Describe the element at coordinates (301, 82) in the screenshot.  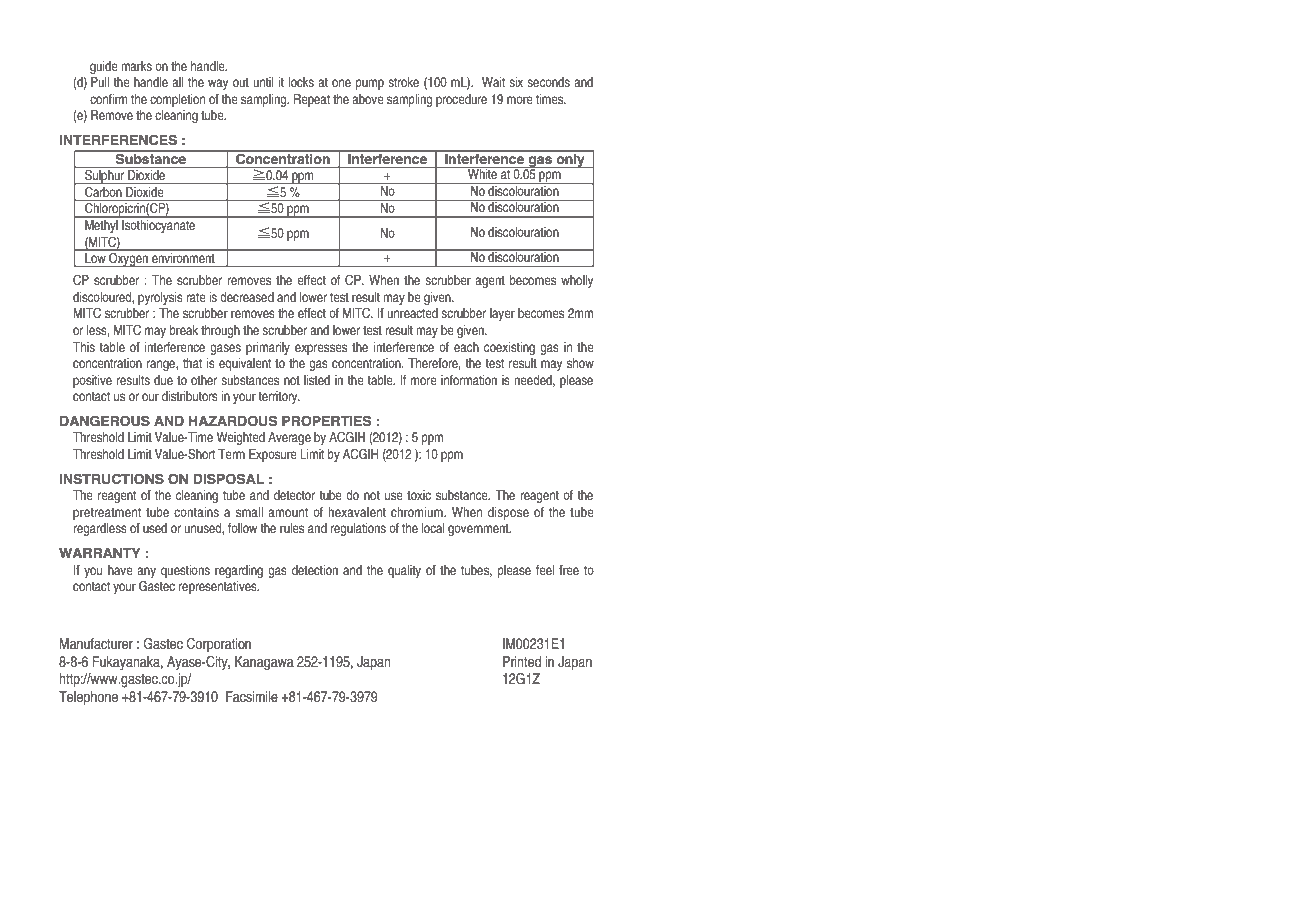
I see `locks` at that location.
